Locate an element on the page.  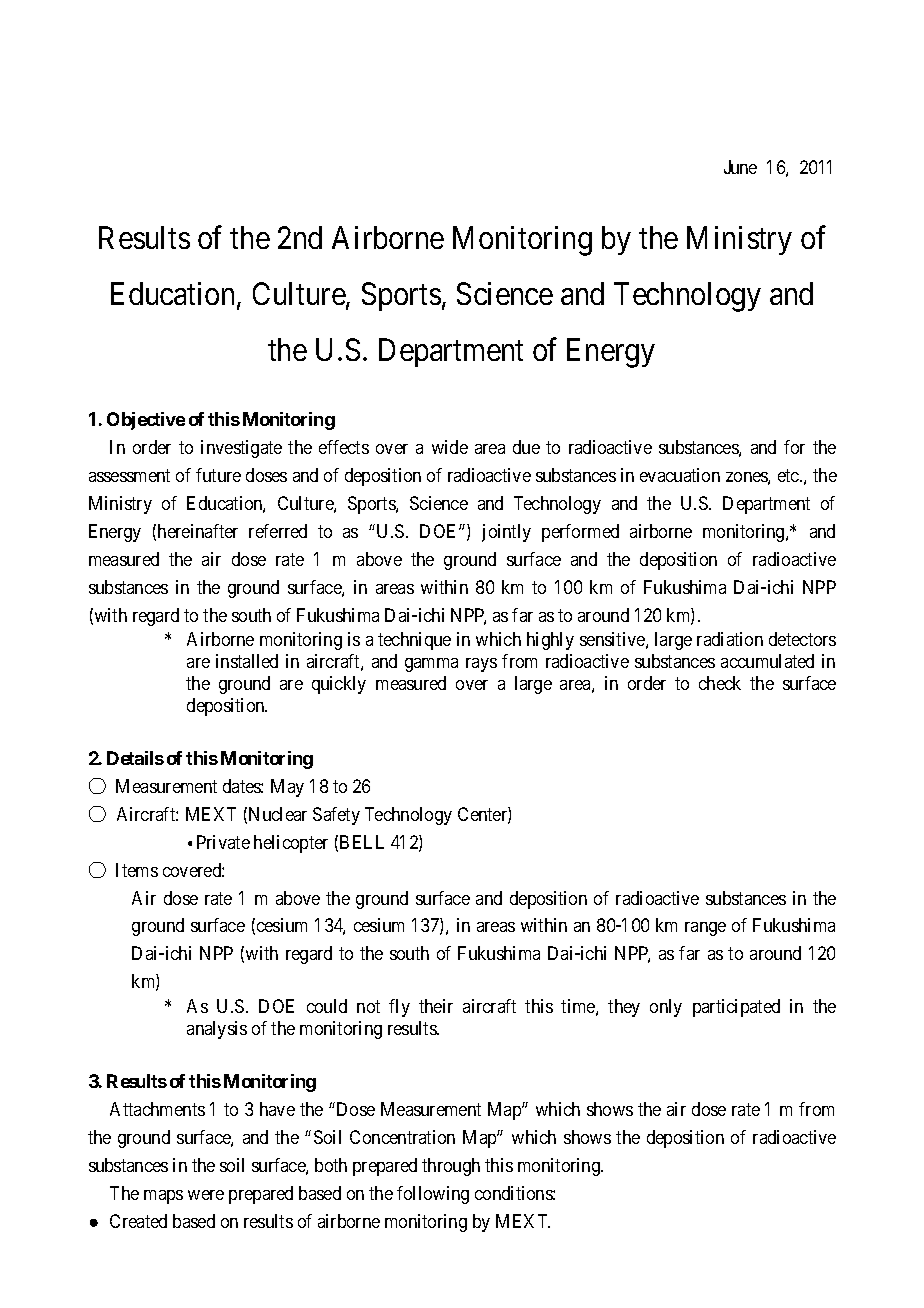
rays is located at coordinates (481, 665).
